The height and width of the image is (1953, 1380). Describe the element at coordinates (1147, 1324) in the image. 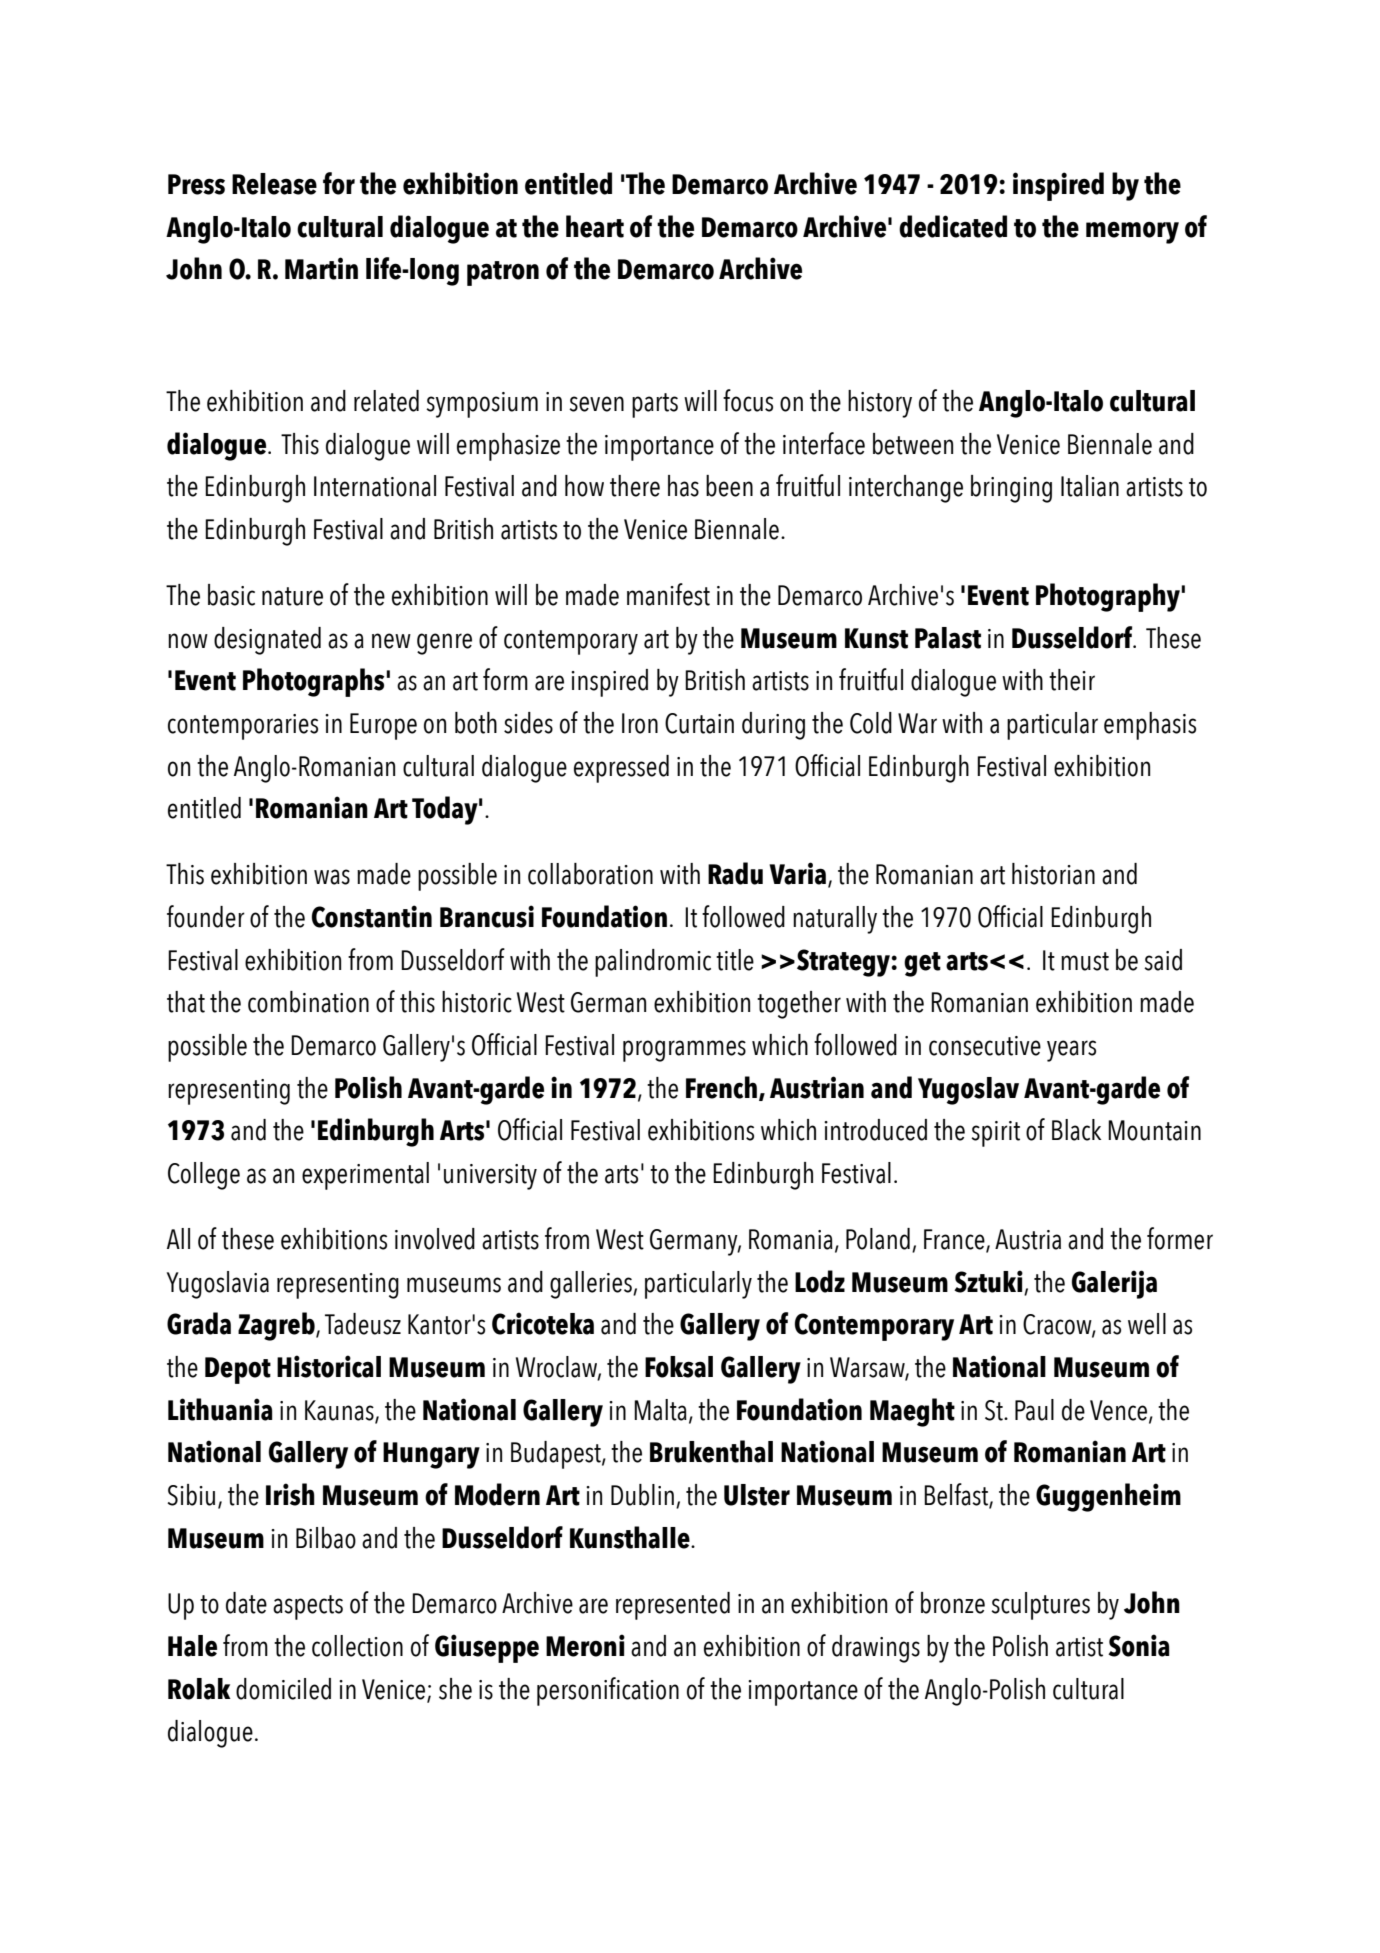

I see `well` at that location.
